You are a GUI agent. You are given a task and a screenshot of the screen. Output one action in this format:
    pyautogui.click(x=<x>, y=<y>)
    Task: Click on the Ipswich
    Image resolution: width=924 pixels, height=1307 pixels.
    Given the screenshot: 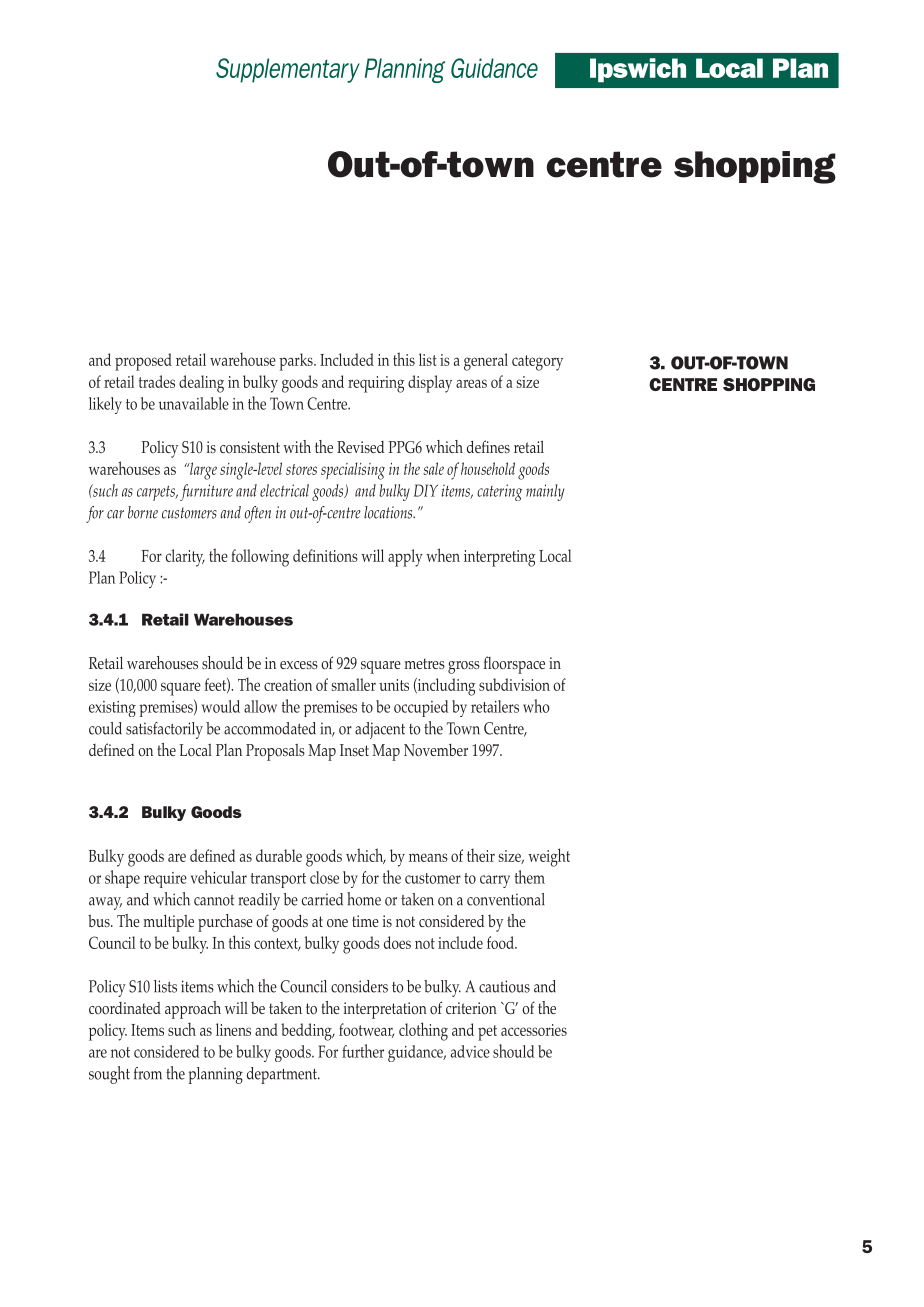 What is the action you would take?
    pyautogui.click(x=638, y=70)
